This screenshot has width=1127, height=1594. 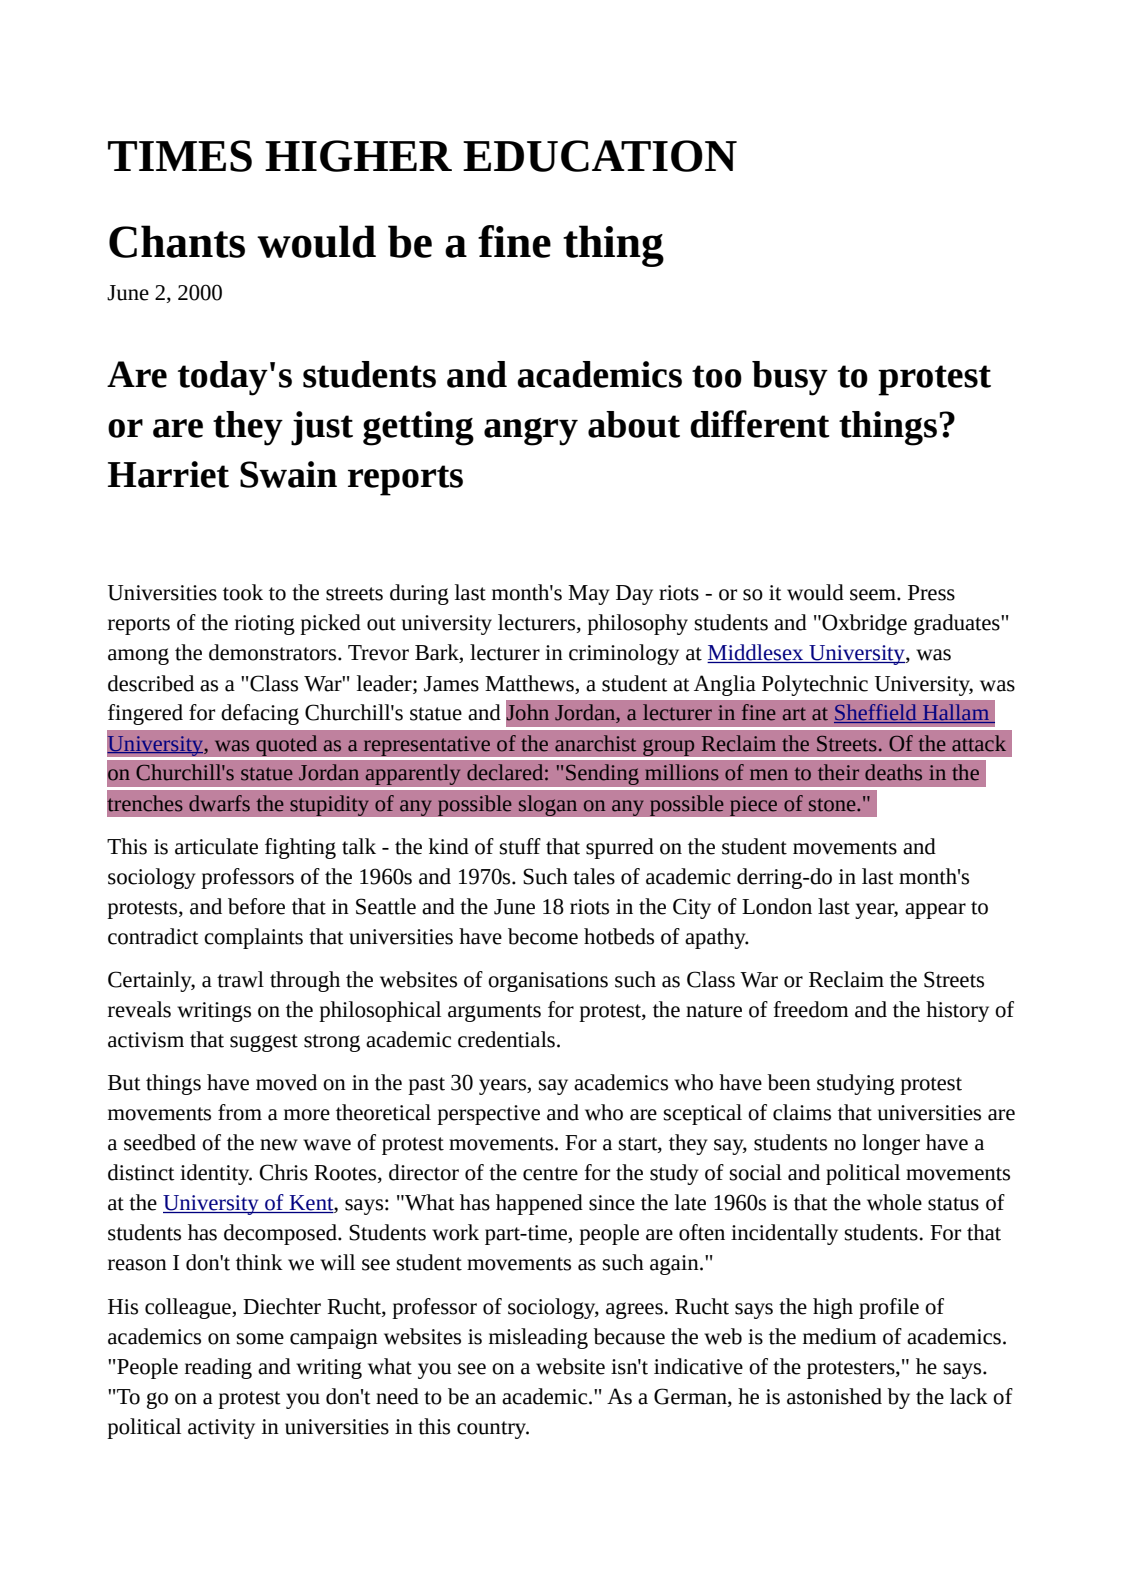 What do you see at coordinates (538, 1338) in the screenshot?
I see `misleading` at bounding box center [538, 1338].
